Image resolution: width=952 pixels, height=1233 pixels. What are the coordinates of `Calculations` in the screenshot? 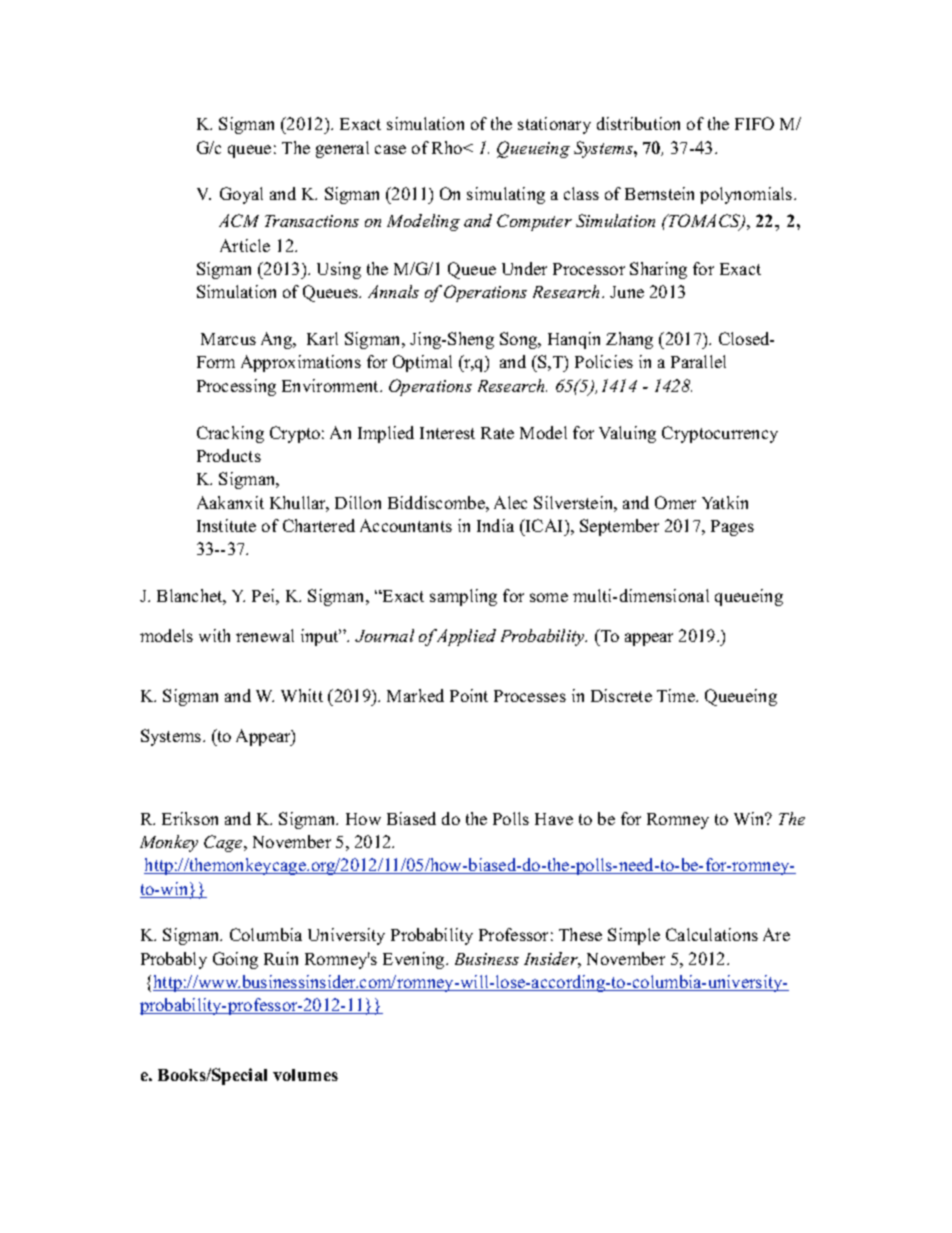 It's located at (712, 934).
